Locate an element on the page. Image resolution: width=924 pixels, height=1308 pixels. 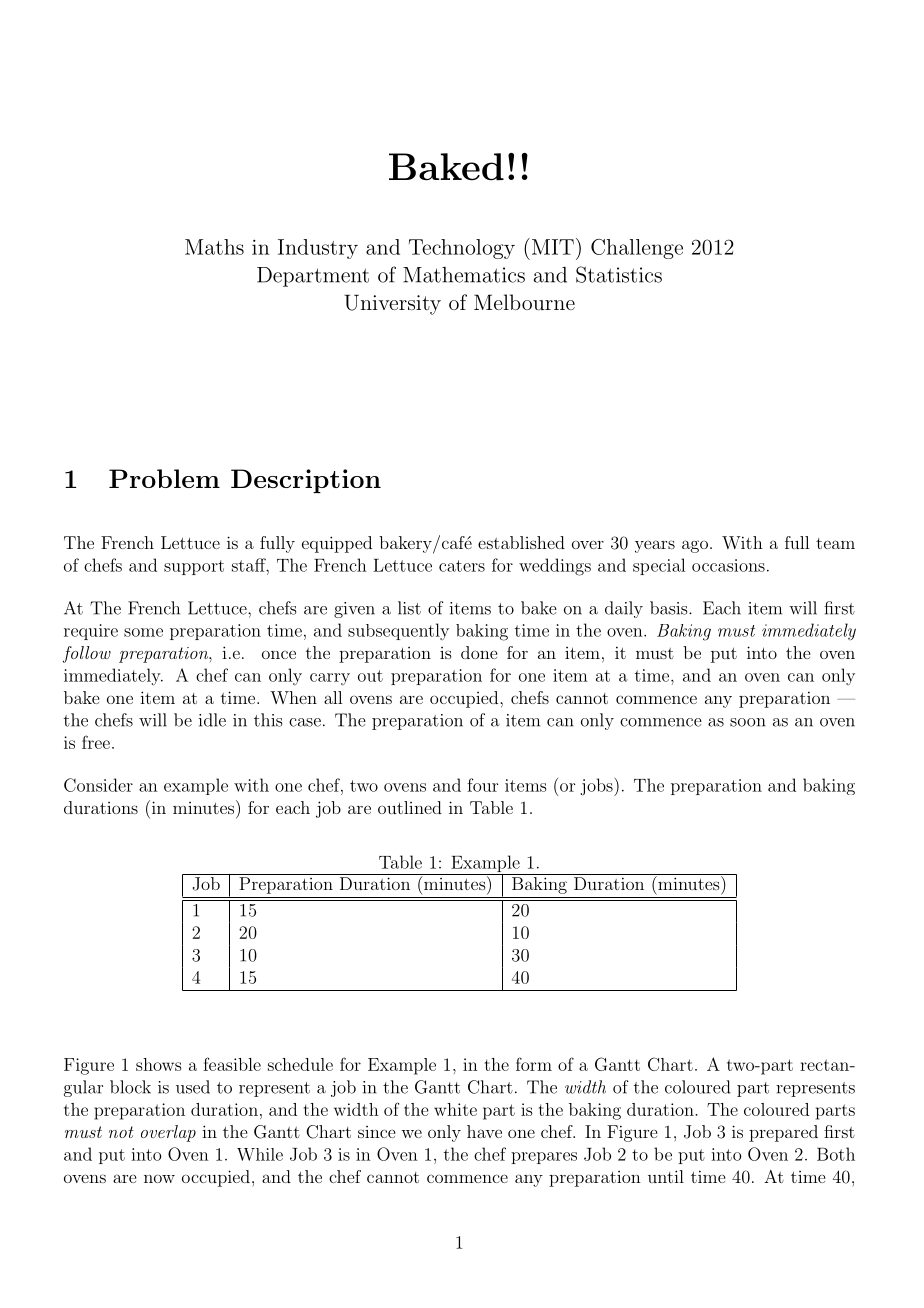
support is located at coordinates (194, 567).
